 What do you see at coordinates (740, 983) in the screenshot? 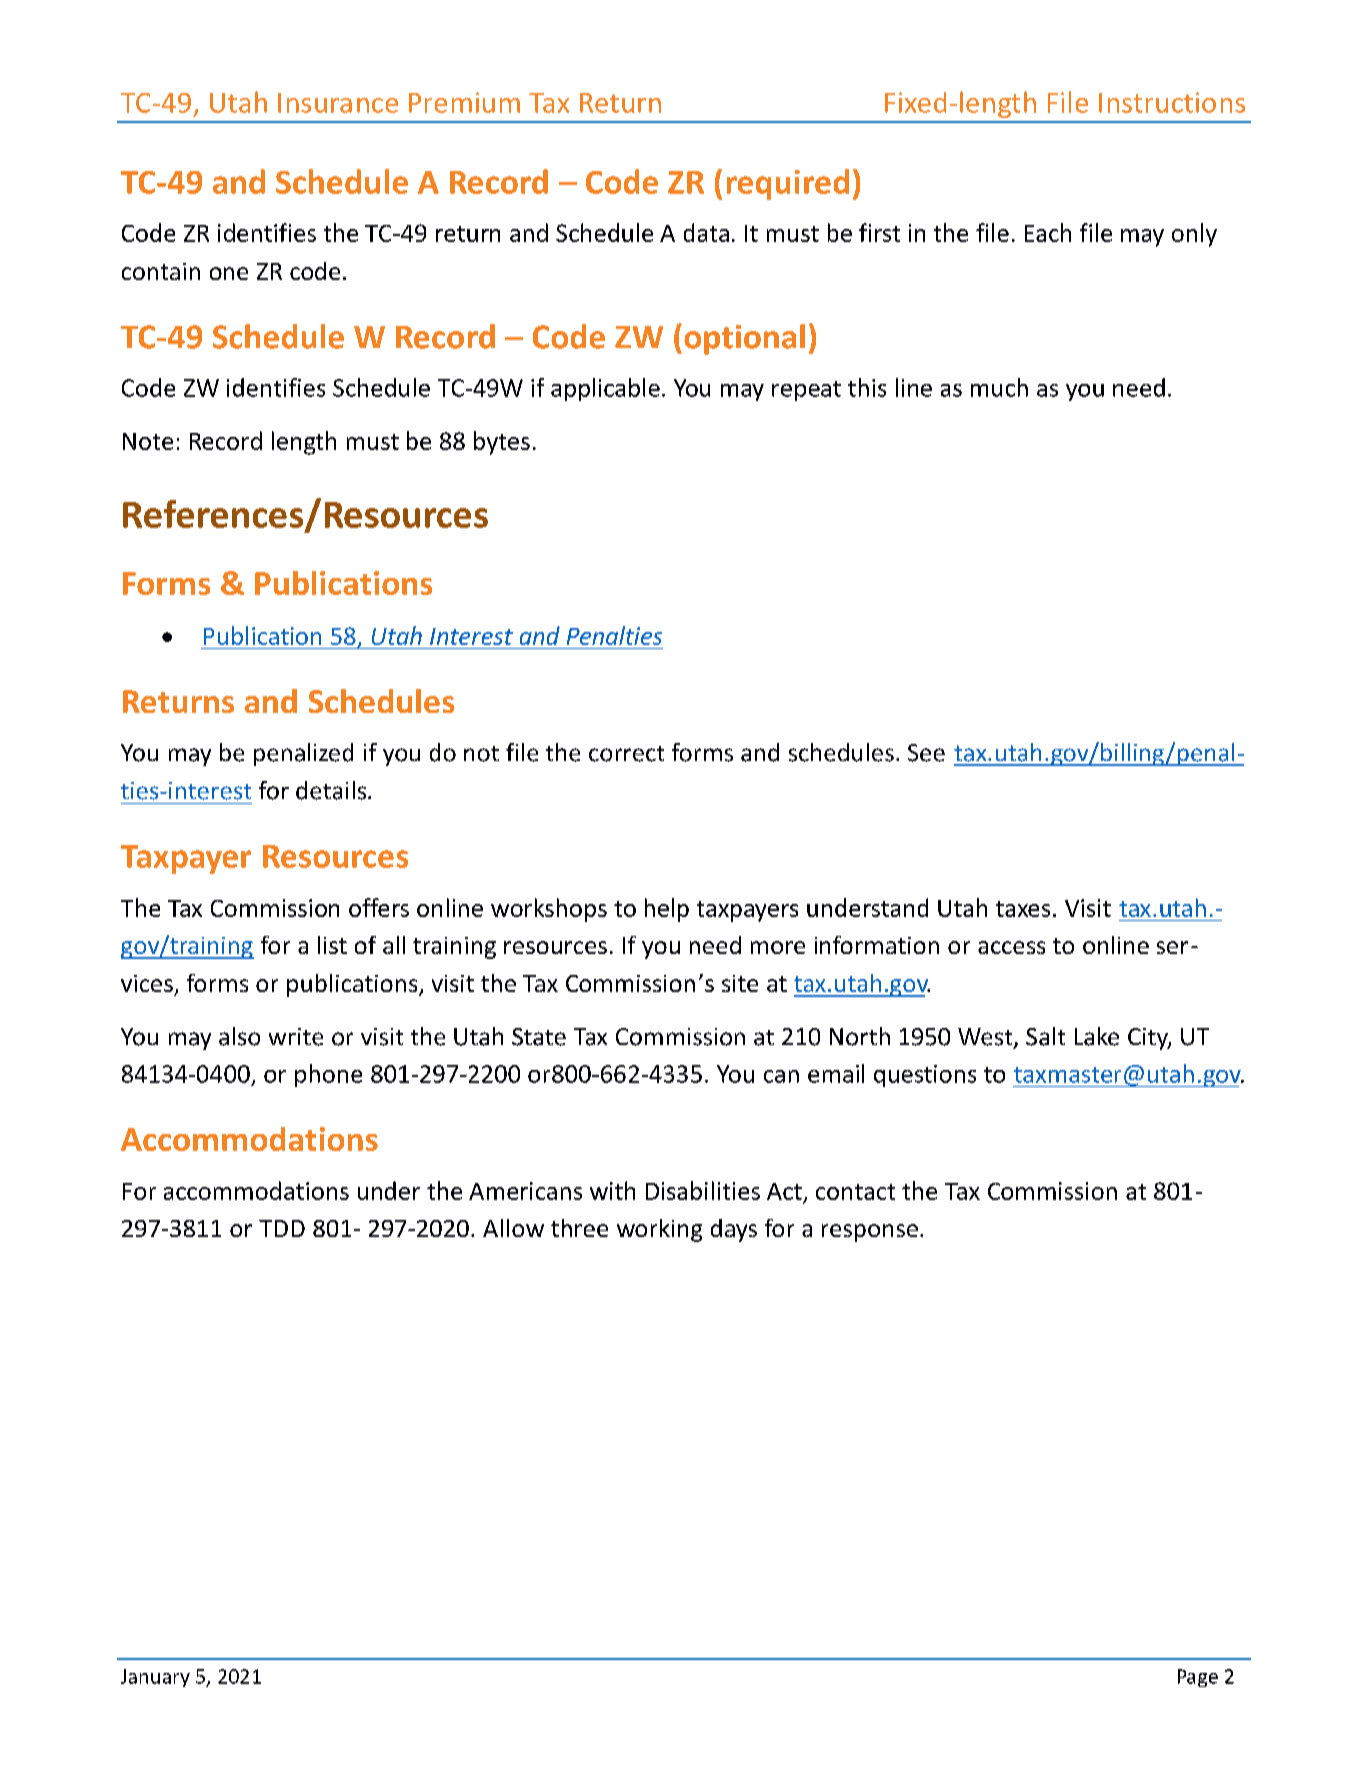
I see `site` at bounding box center [740, 983].
